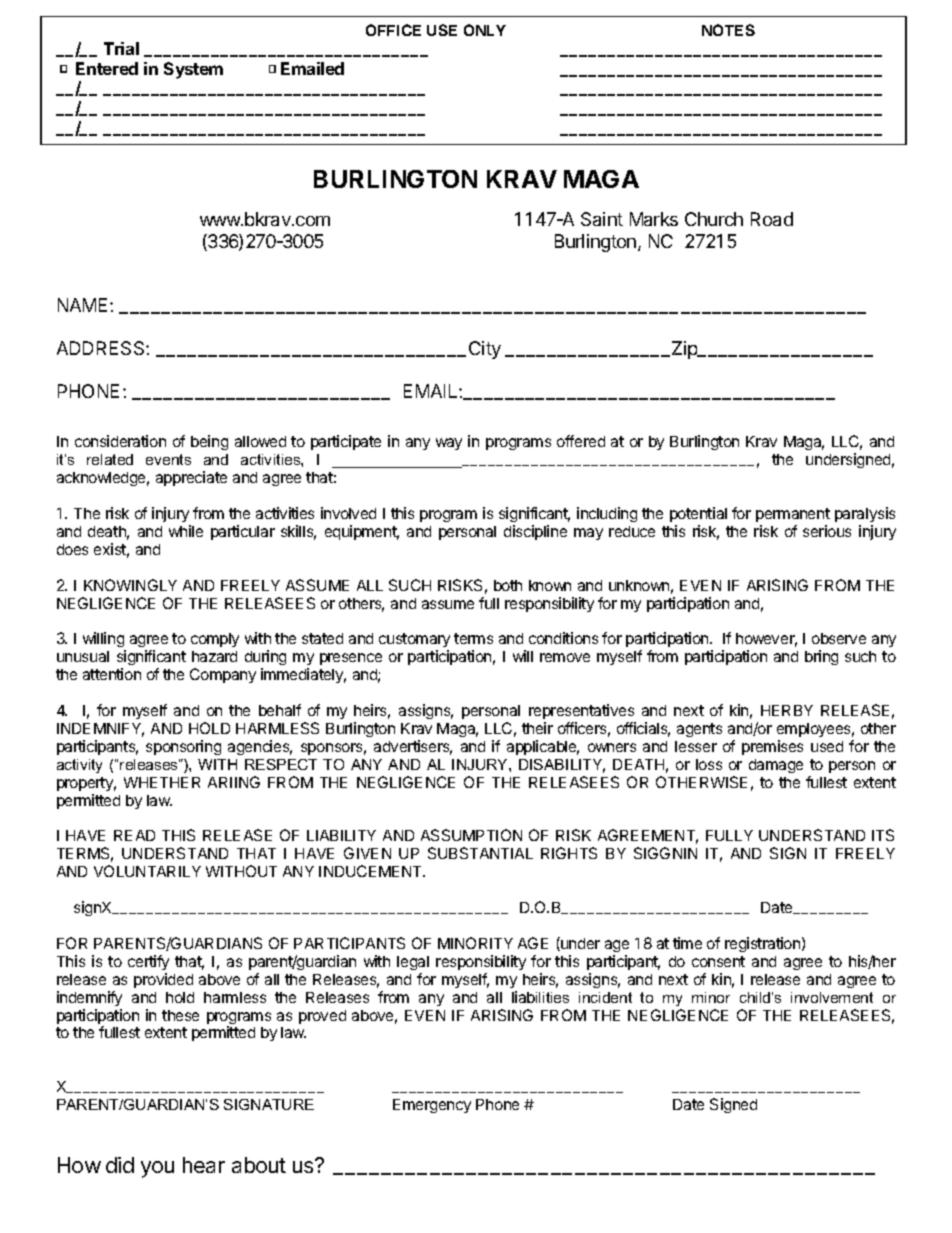 Image resolution: width=952 pixels, height=1233 pixels. I want to click on KNOWINGLY, so click(130, 585).
